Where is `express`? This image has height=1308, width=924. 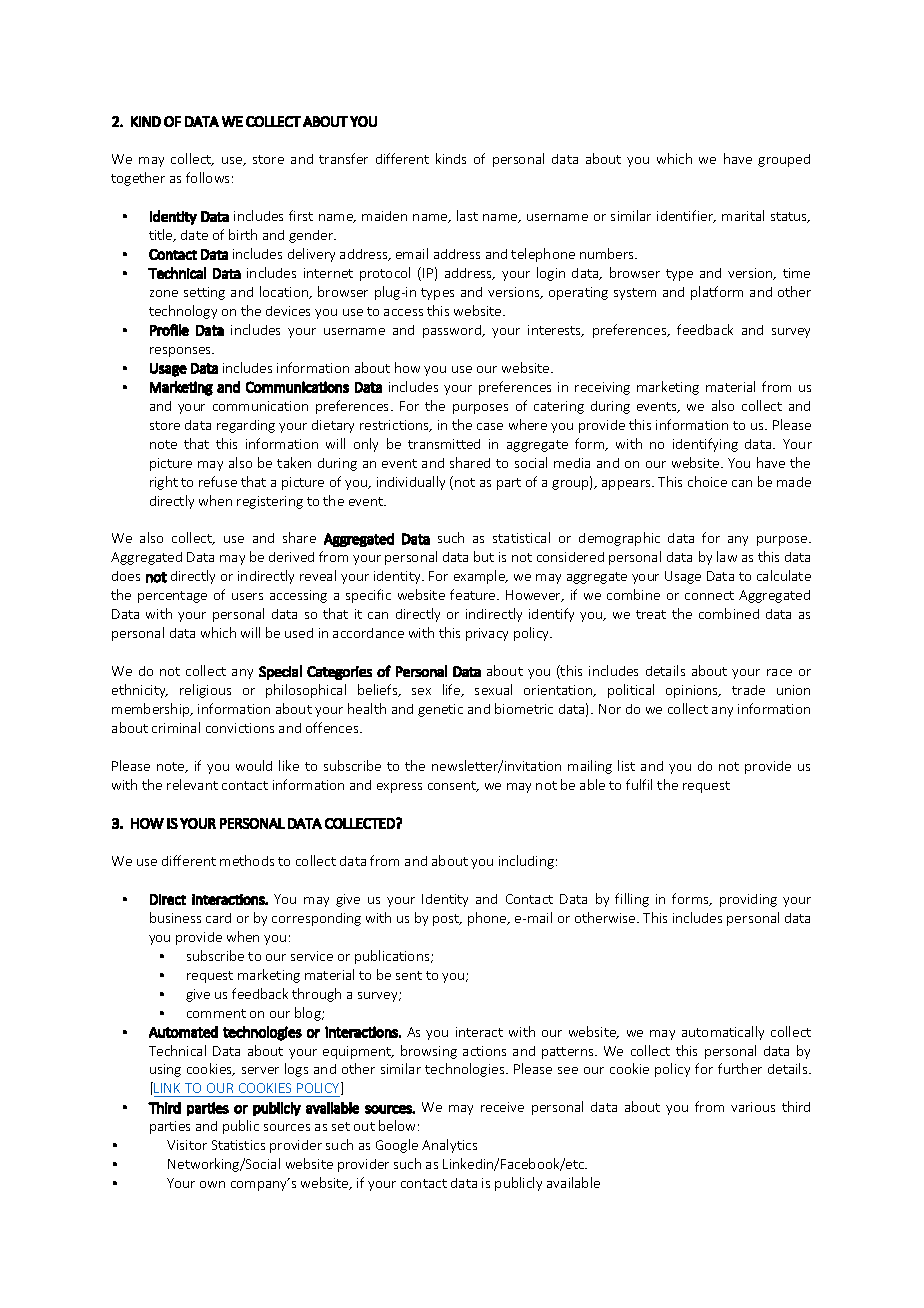
express is located at coordinates (399, 788).
